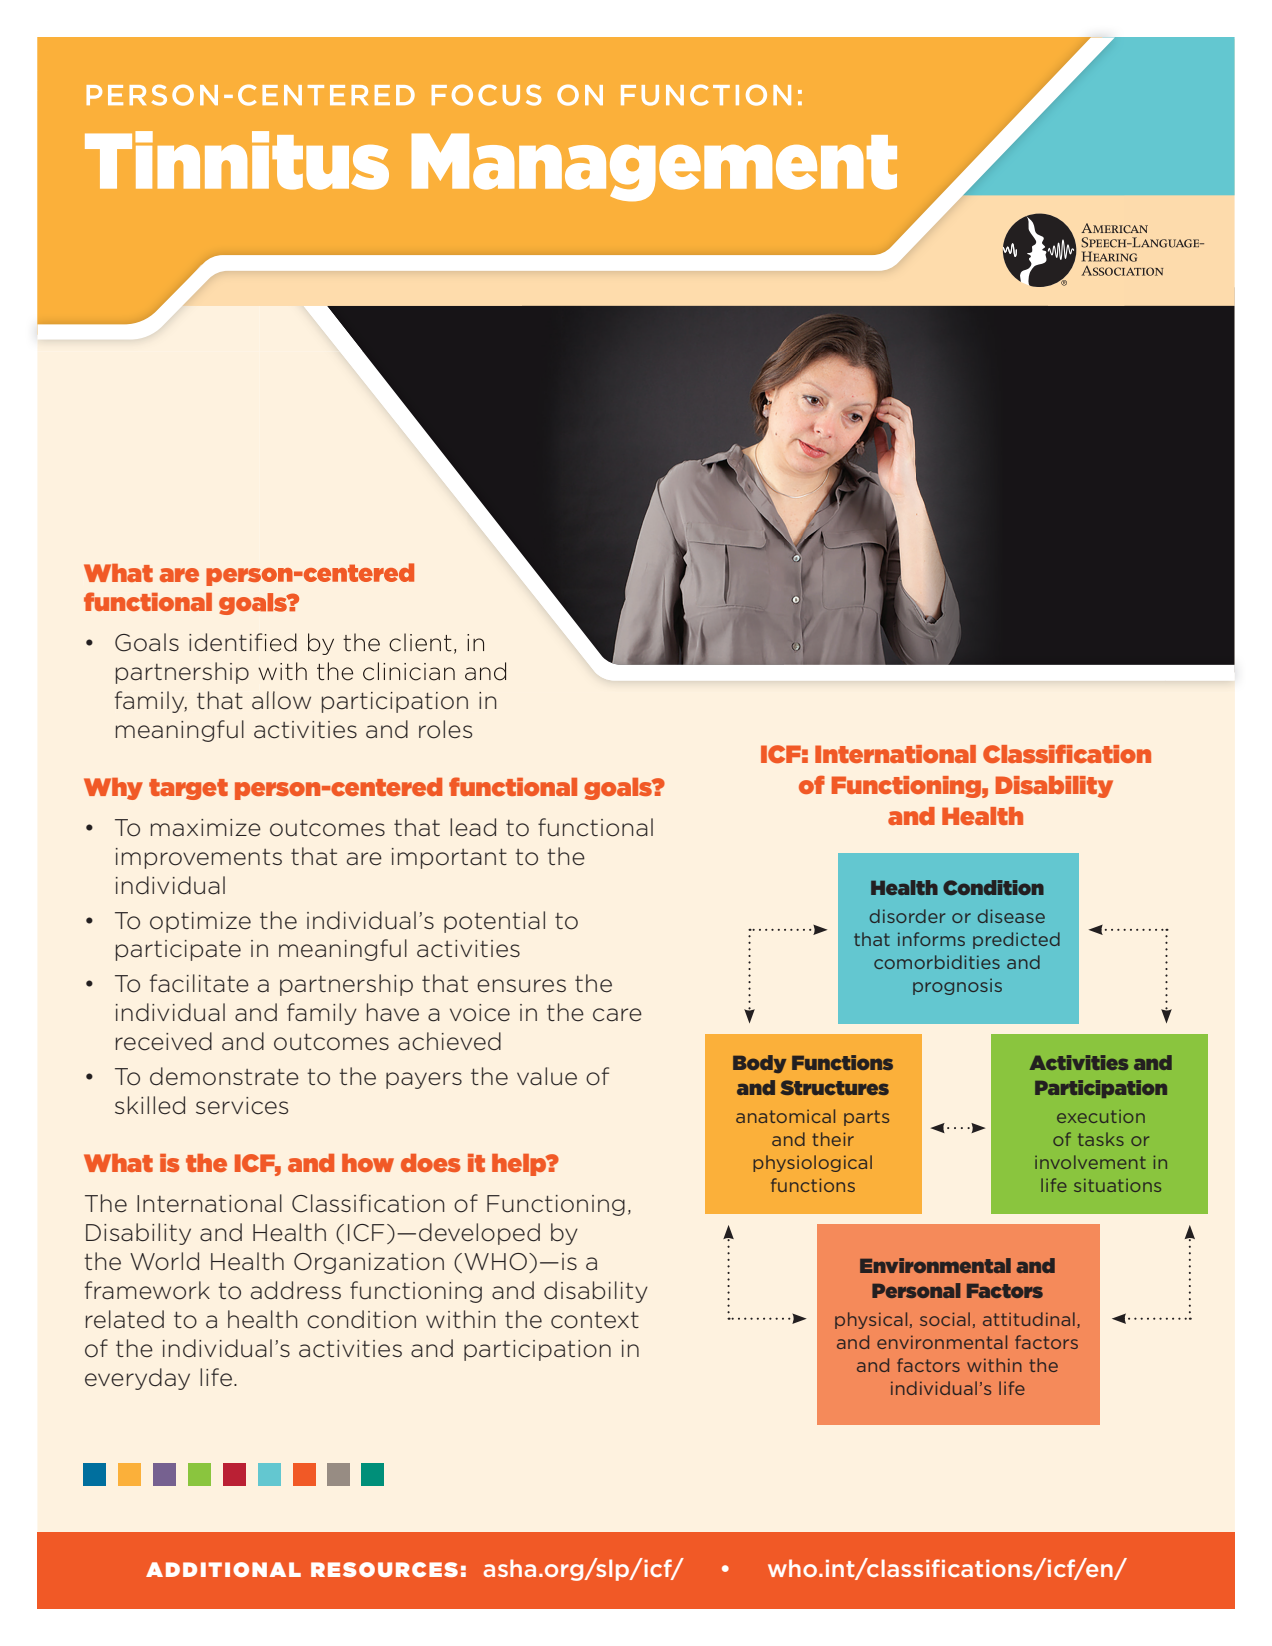  What do you see at coordinates (188, 789) in the image?
I see `target` at bounding box center [188, 789].
